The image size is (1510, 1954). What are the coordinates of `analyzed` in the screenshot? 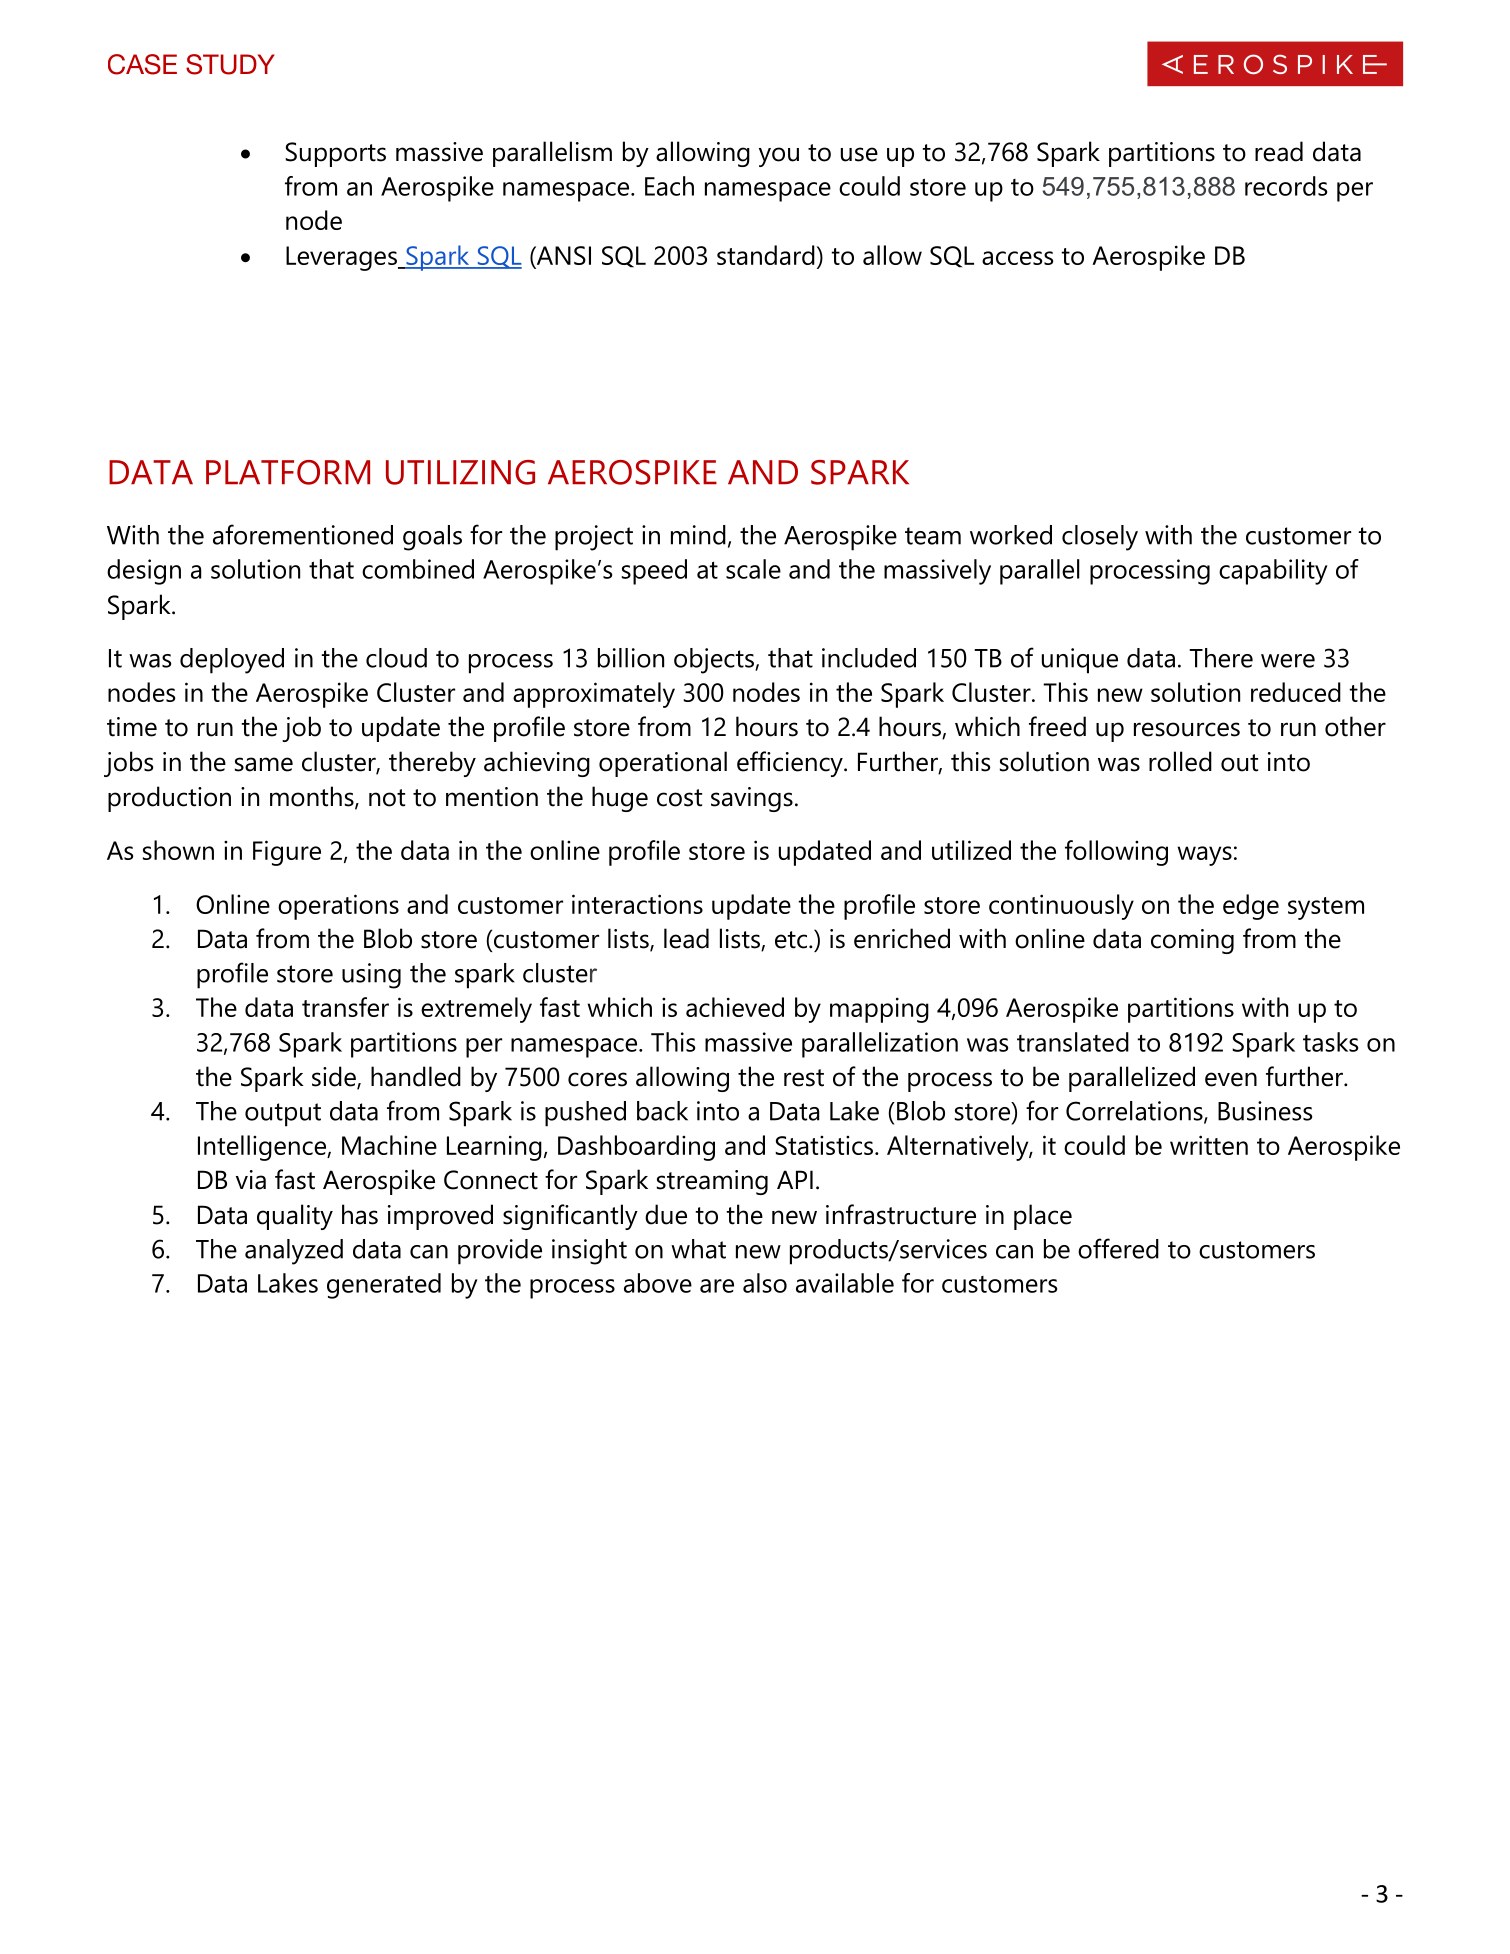 It's located at (294, 1252).
